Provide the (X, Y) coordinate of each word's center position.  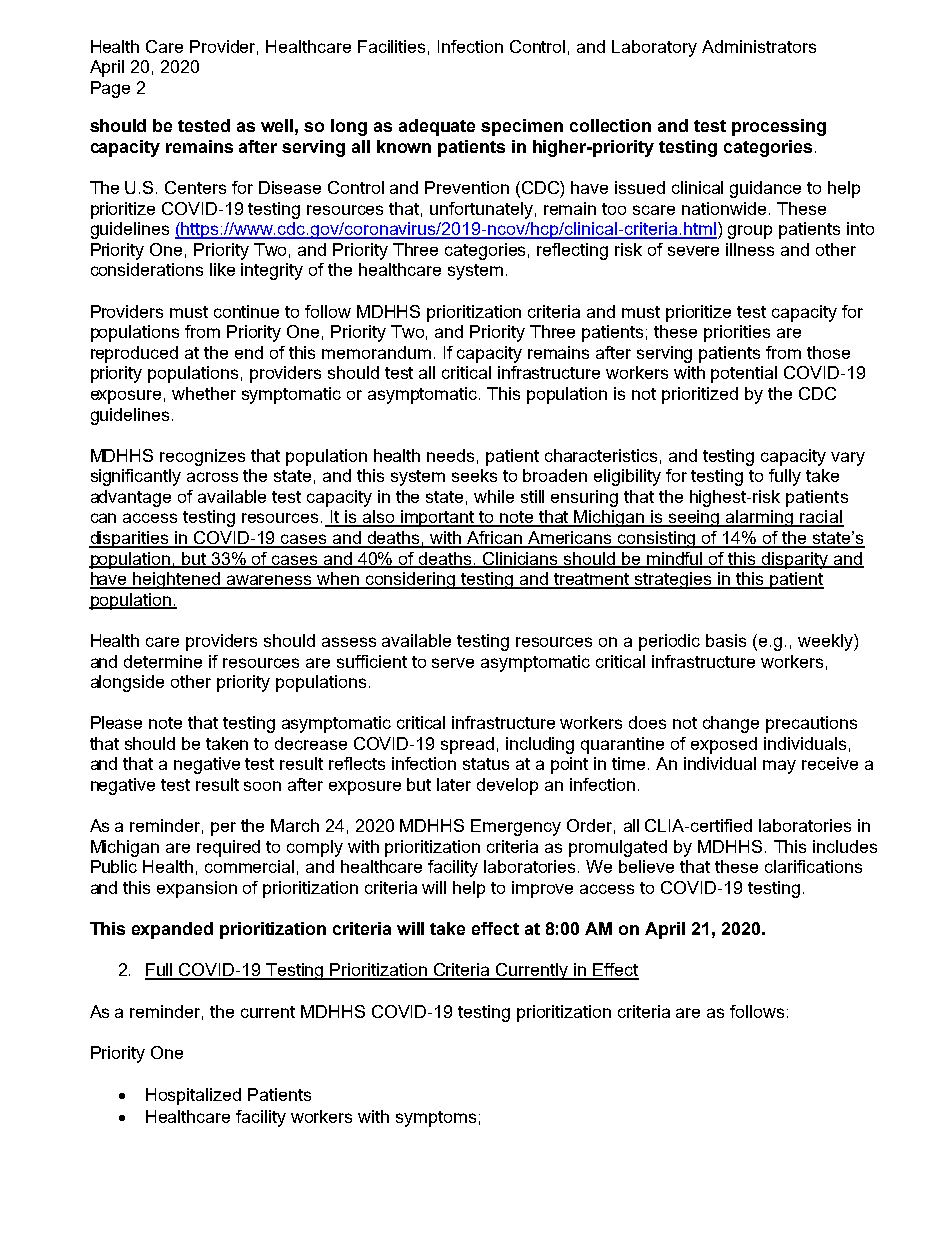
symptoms (436, 1119)
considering (411, 580)
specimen (522, 127)
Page (110, 89)
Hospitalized (193, 1096)
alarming (760, 518)
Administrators (759, 46)
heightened (177, 580)
